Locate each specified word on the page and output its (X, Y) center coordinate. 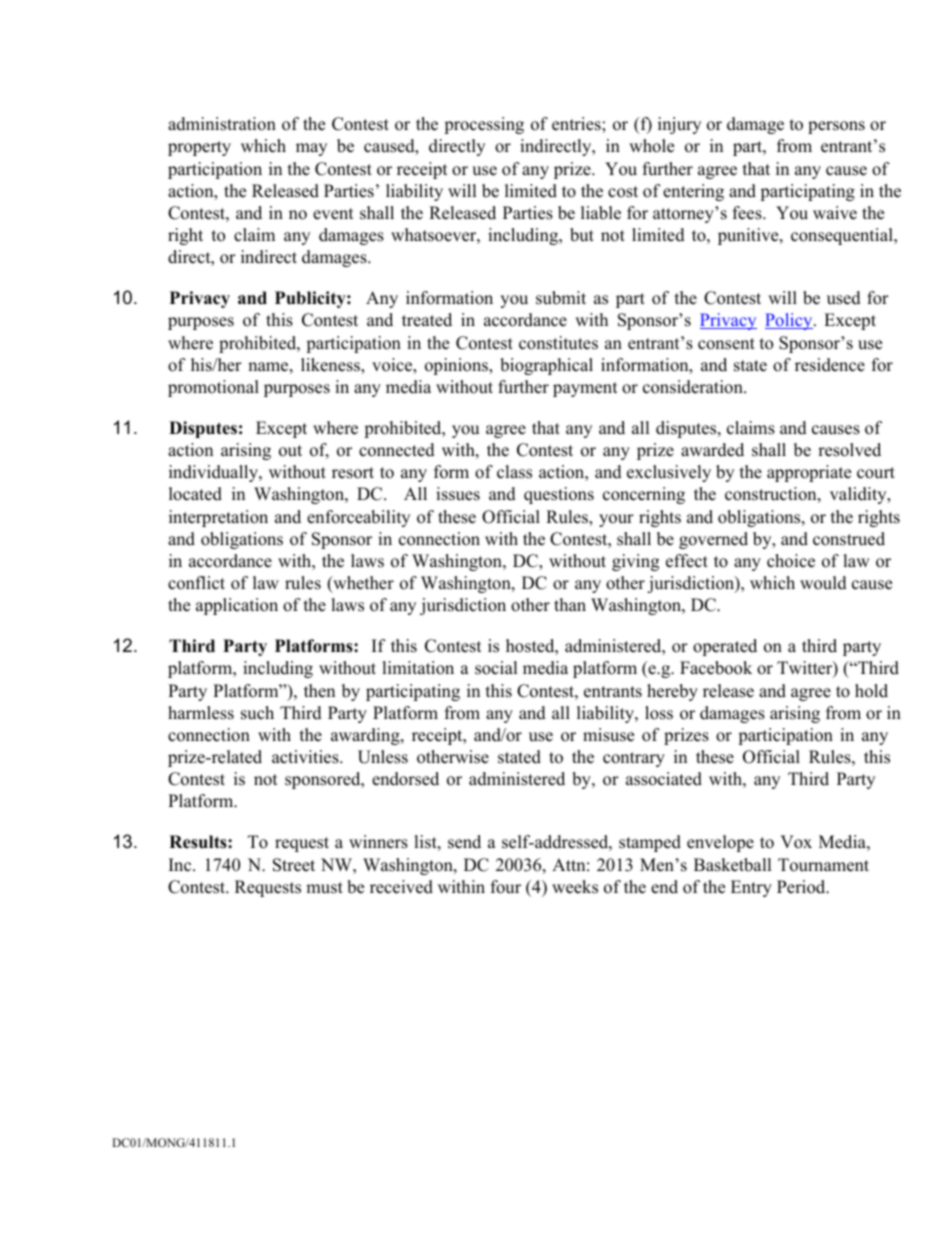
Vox (796, 842)
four (506, 887)
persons (836, 127)
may (311, 149)
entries (577, 124)
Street (294, 865)
